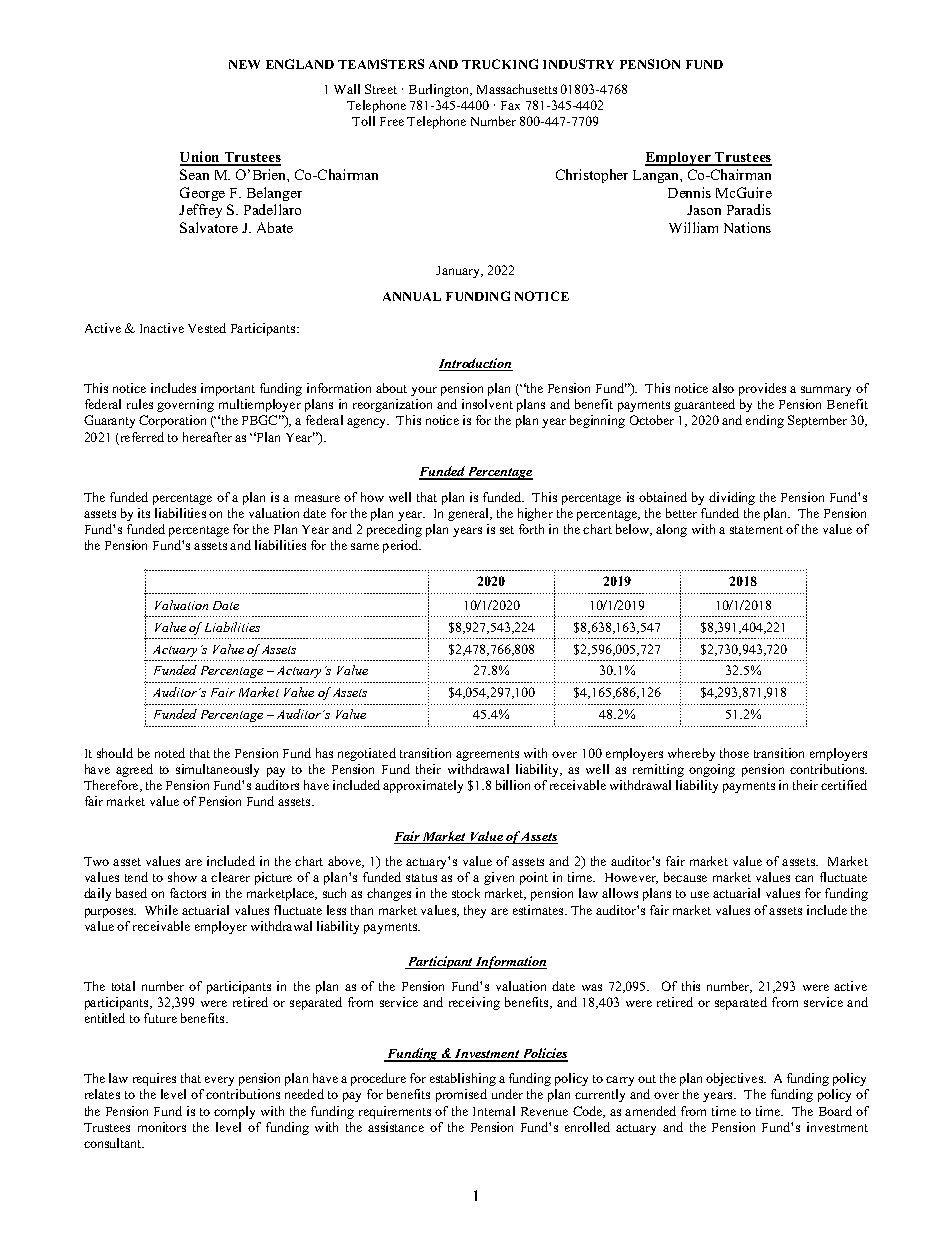  What do you see at coordinates (162, 1127) in the document?
I see `monitors` at bounding box center [162, 1127].
